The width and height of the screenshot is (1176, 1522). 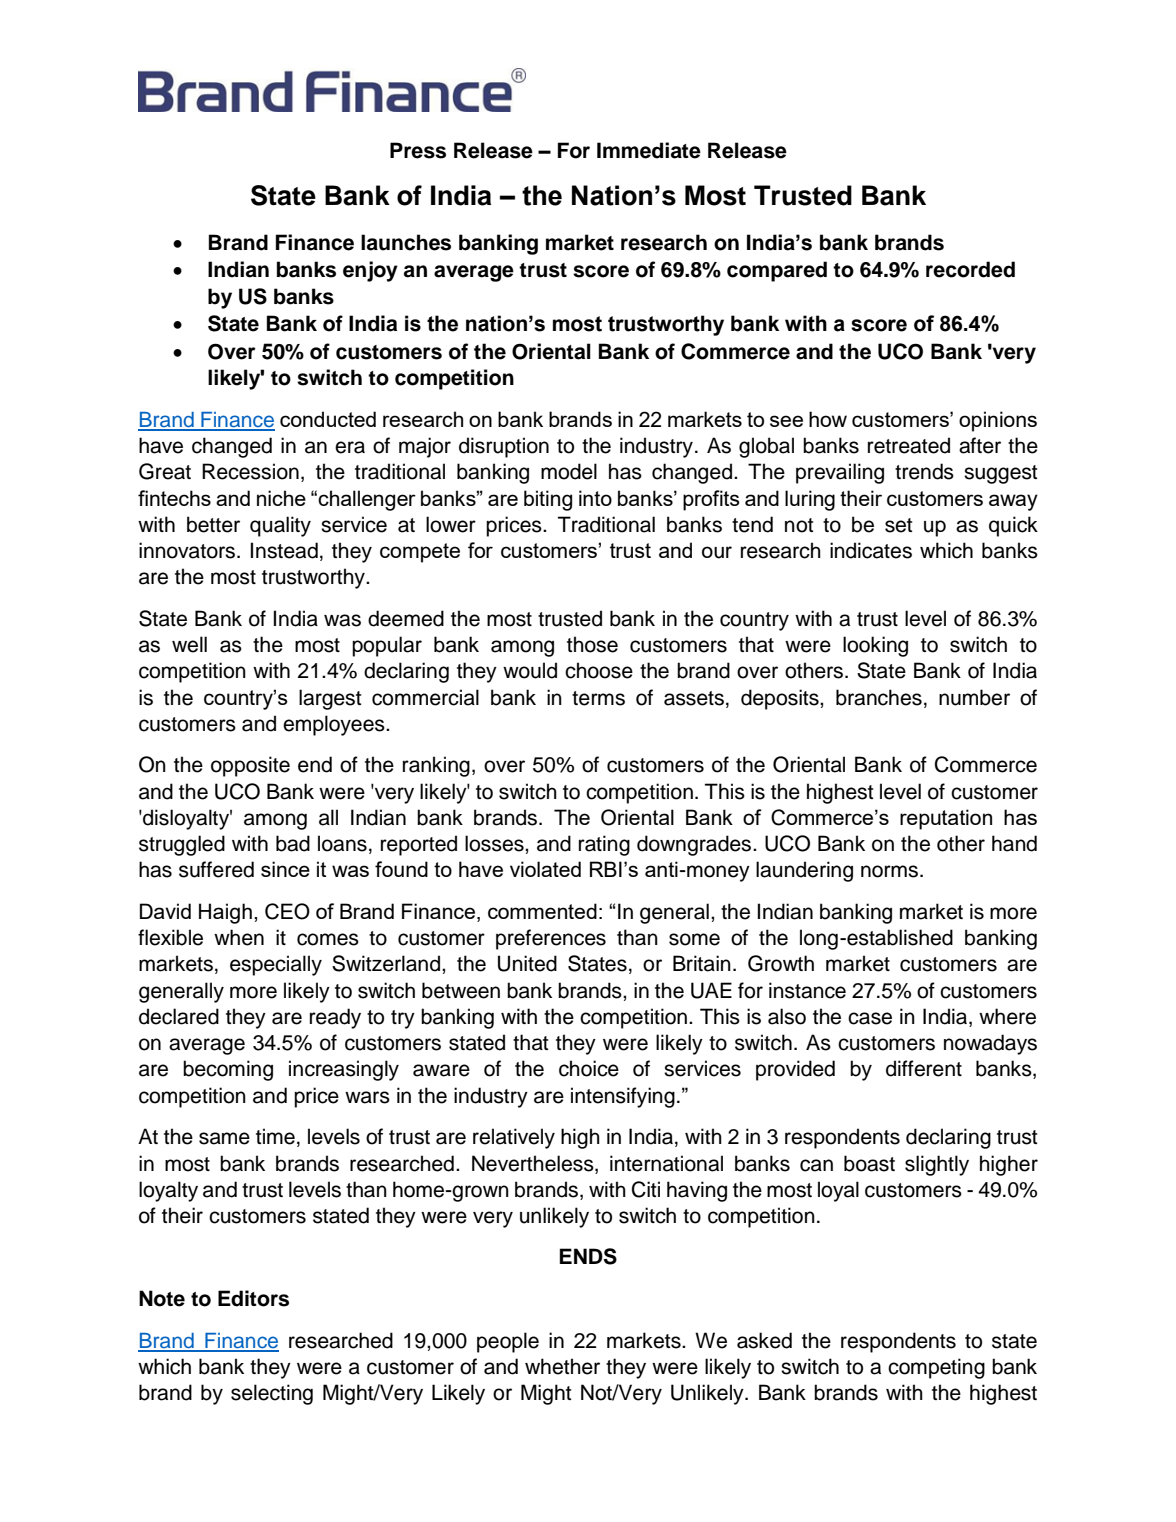 What do you see at coordinates (228, 1070) in the screenshot?
I see `becoming` at bounding box center [228, 1070].
